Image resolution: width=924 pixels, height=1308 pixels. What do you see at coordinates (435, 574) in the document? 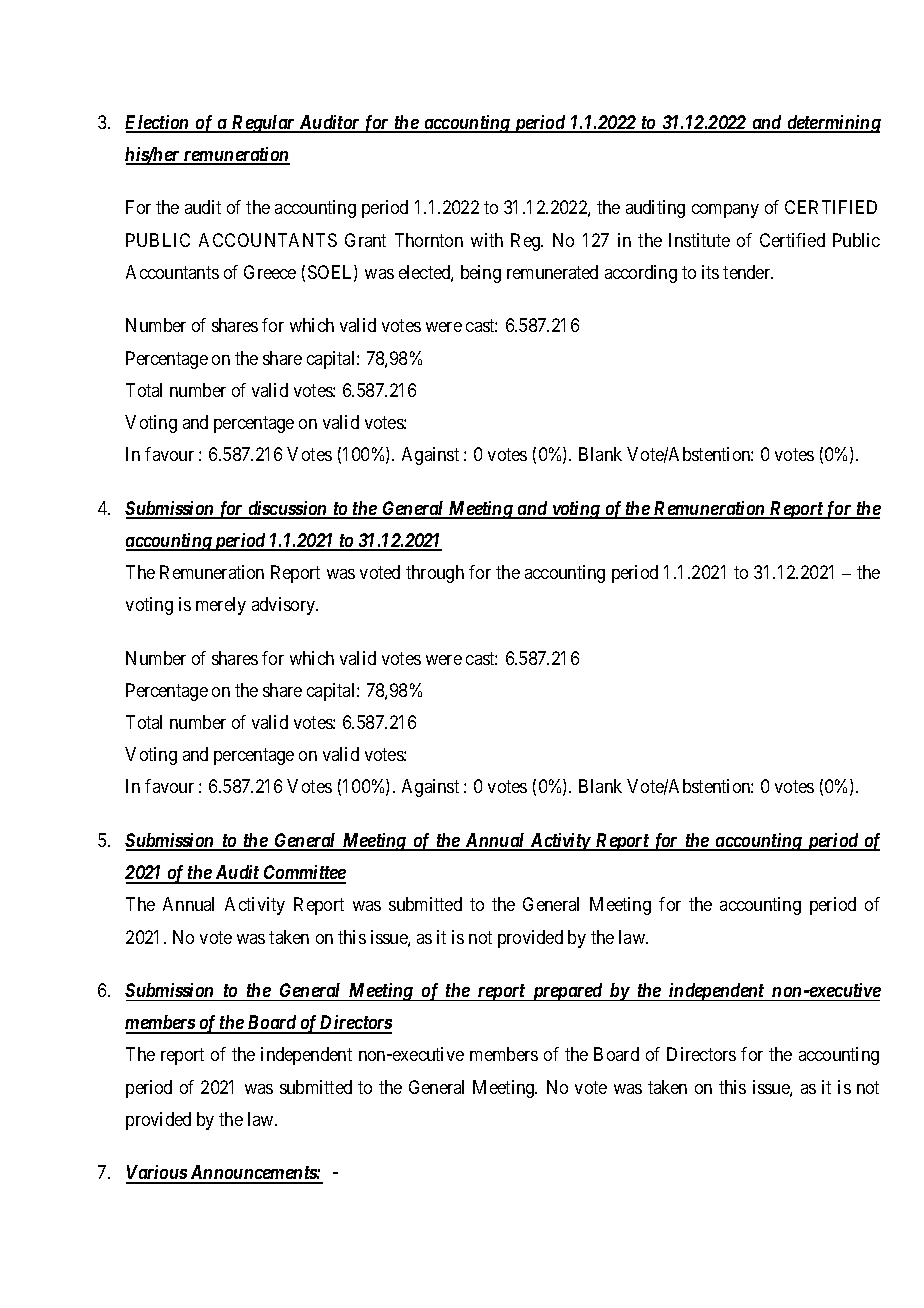
I see `through` at bounding box center [435, 574].
